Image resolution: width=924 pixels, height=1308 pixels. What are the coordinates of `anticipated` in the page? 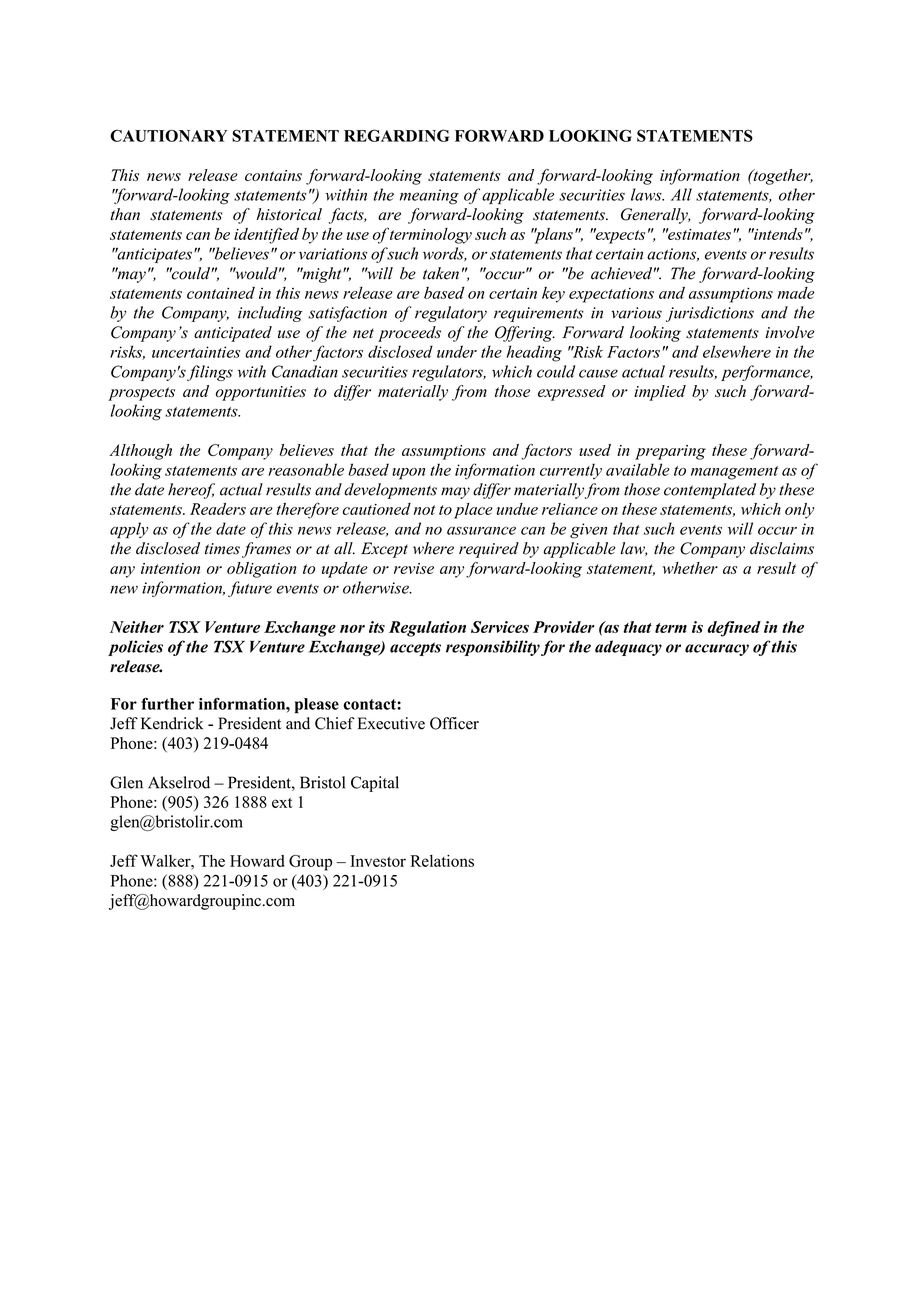 It's located at (233, 334).
